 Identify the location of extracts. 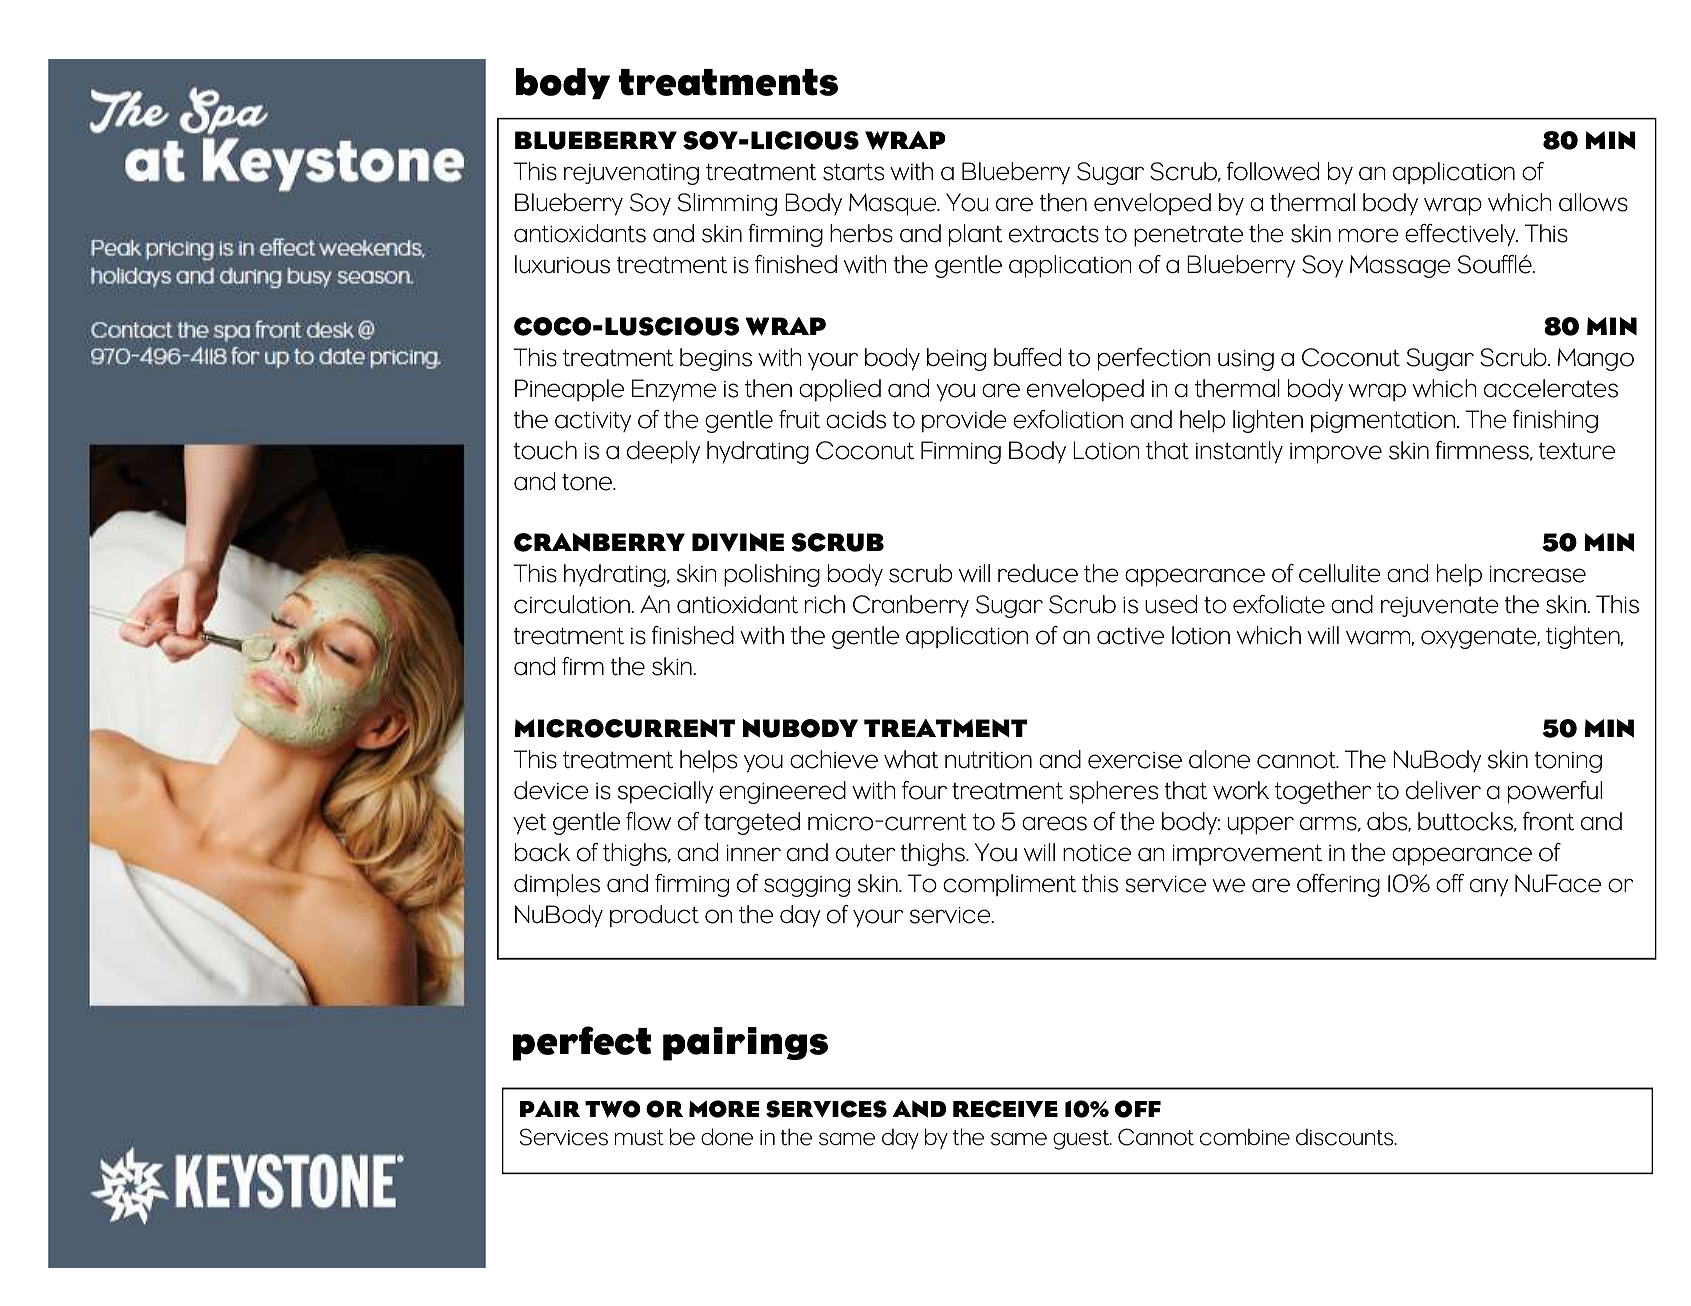
(1054, 234).
